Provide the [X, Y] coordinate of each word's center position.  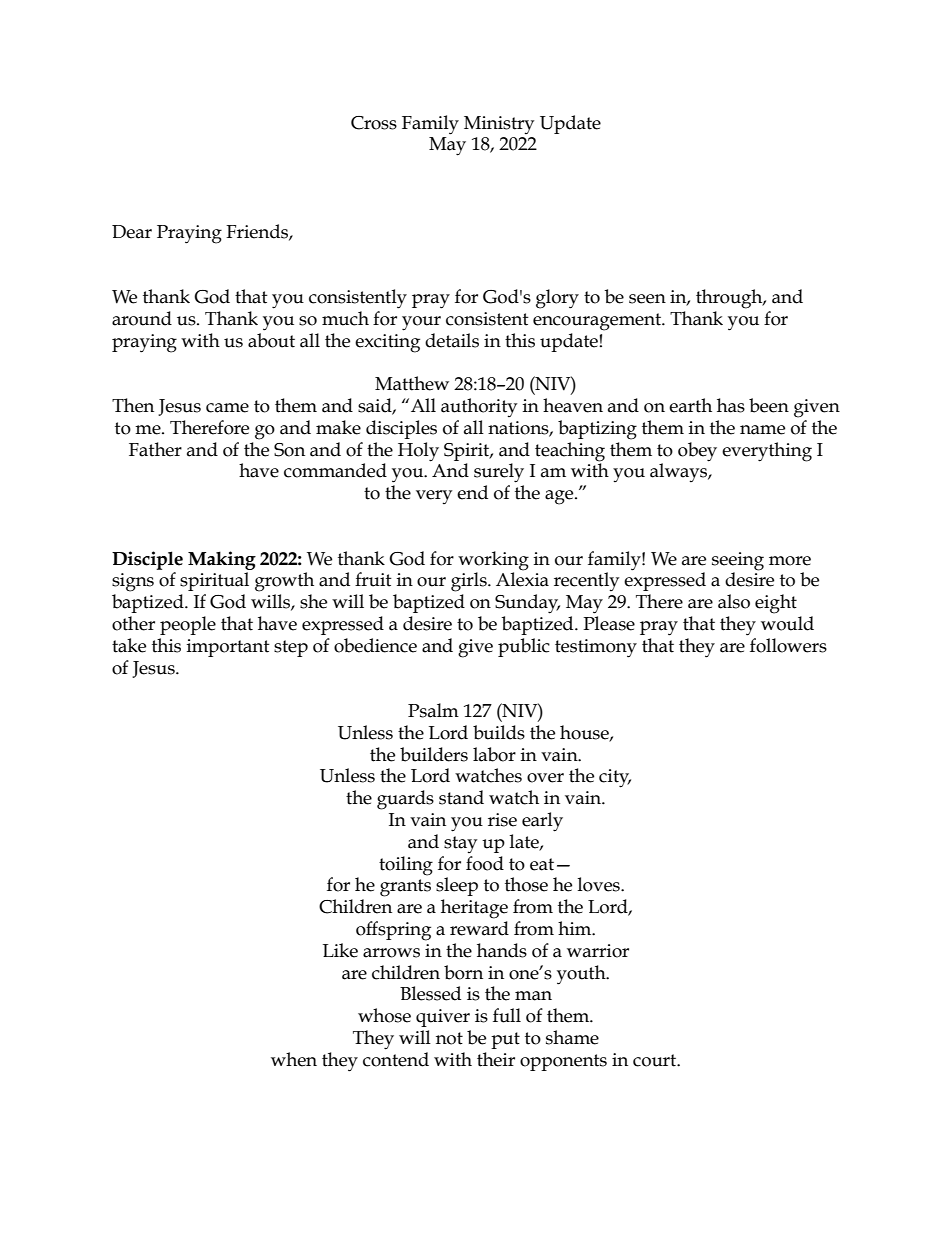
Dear [132, 232]
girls [470, 582]
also [734, 601]
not [449, 1038]
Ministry [499, 125]
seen [647, 299]
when [294, 1059]
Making [222, 560]
